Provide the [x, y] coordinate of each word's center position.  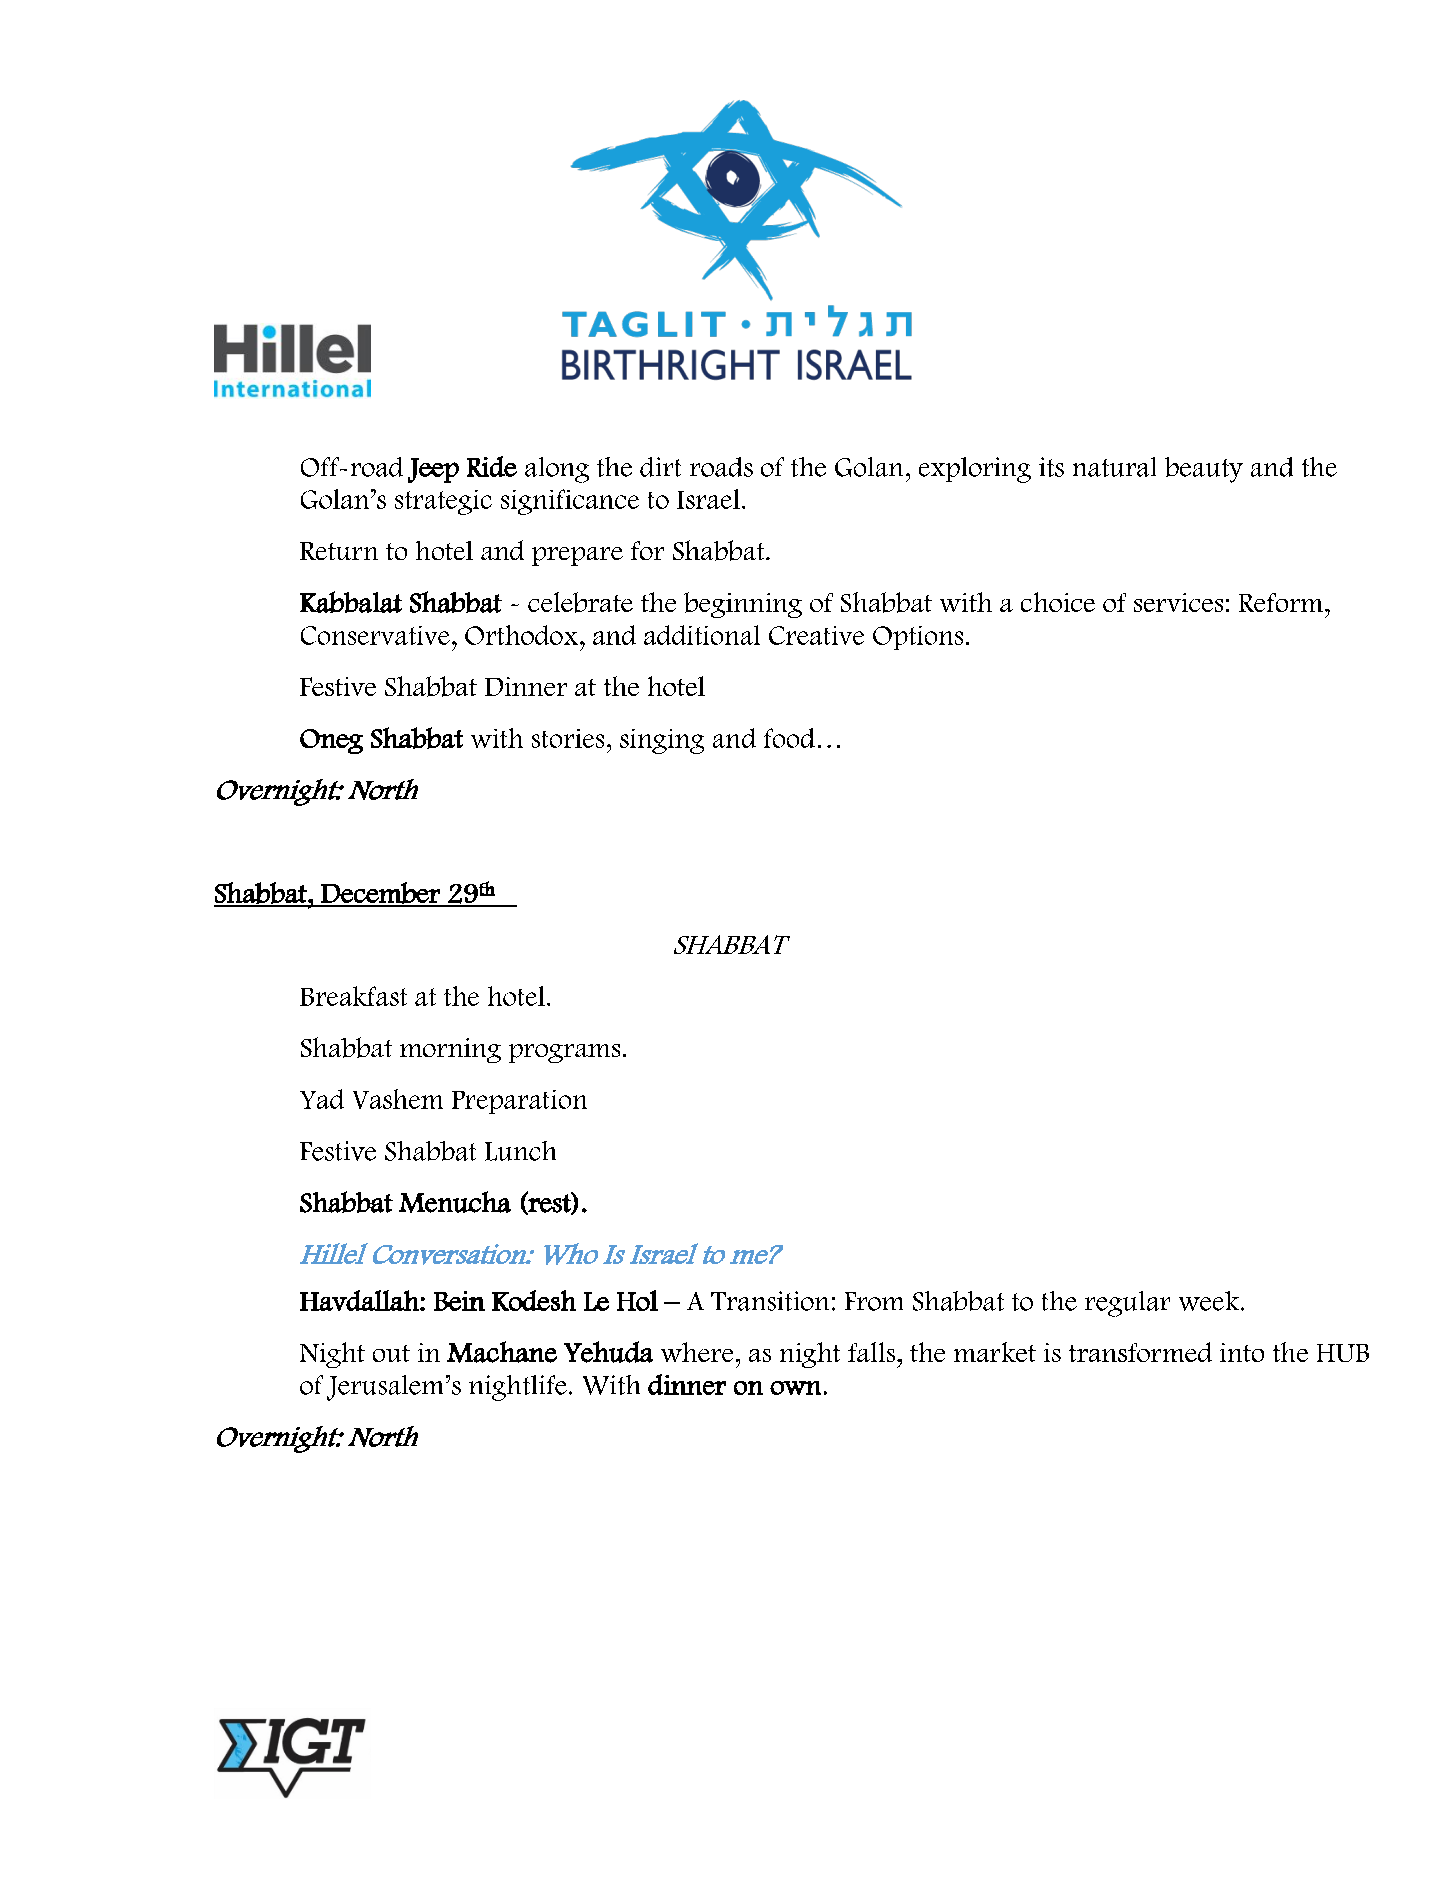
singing [662, 741]
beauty [1204, 470]
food [789, 738]
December [380, 894]
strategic [443, 502]
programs [564, 1053]
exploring [975, 470]
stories [568, 738]
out [391, 1353]
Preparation [519, 1102]
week [1210, 1301]
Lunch [520, 1151]
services [1178, 602]
